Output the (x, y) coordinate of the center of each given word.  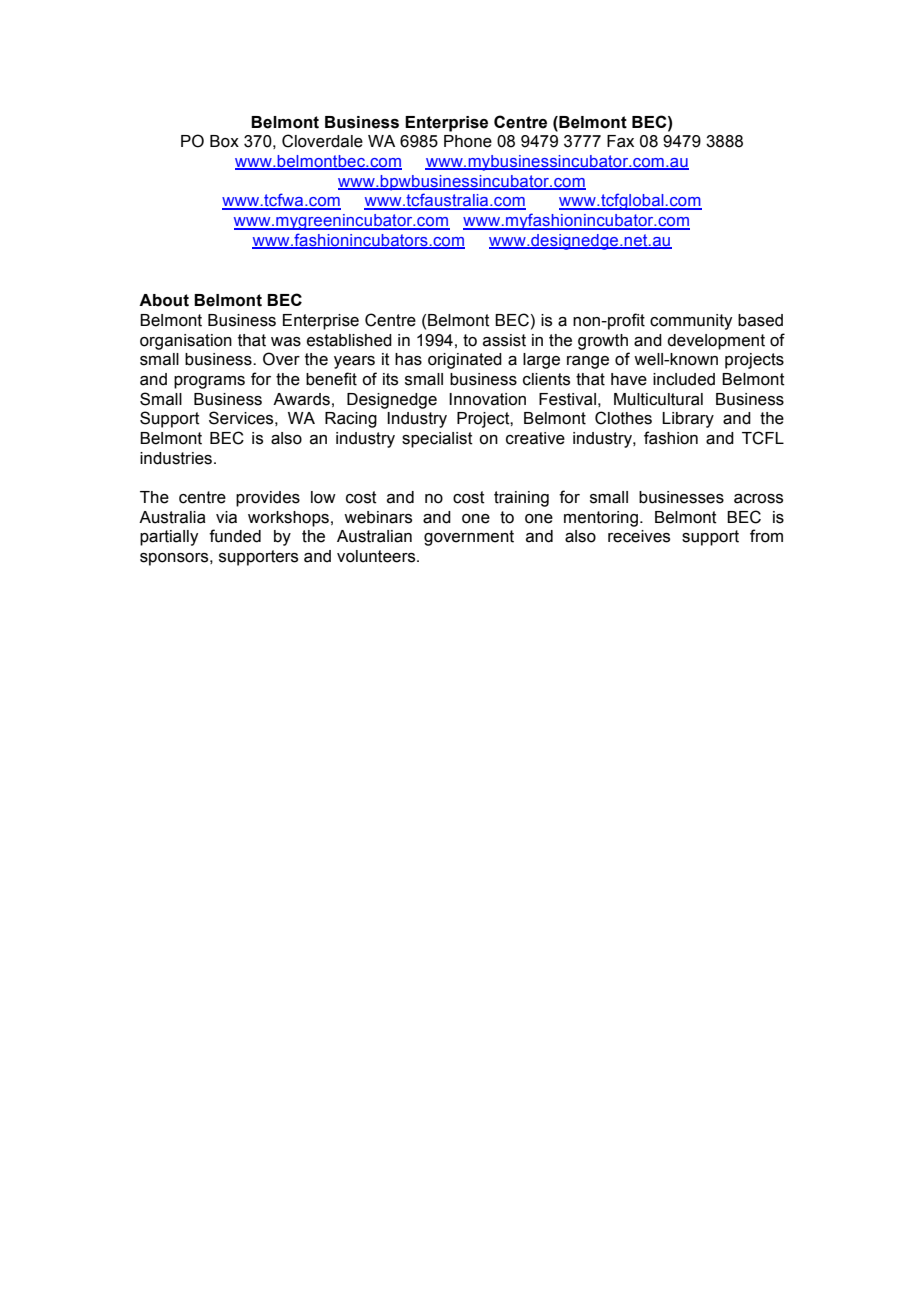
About (164, 300)
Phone (468, 141)
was (286, 342)
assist (504, 340)
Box (224, 141)
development (716, 342)
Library (688, 420)
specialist (437, 440)
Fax (620, 141)
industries (176, 458)
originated (465, 361)
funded (235, 536)
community (691, 322)
